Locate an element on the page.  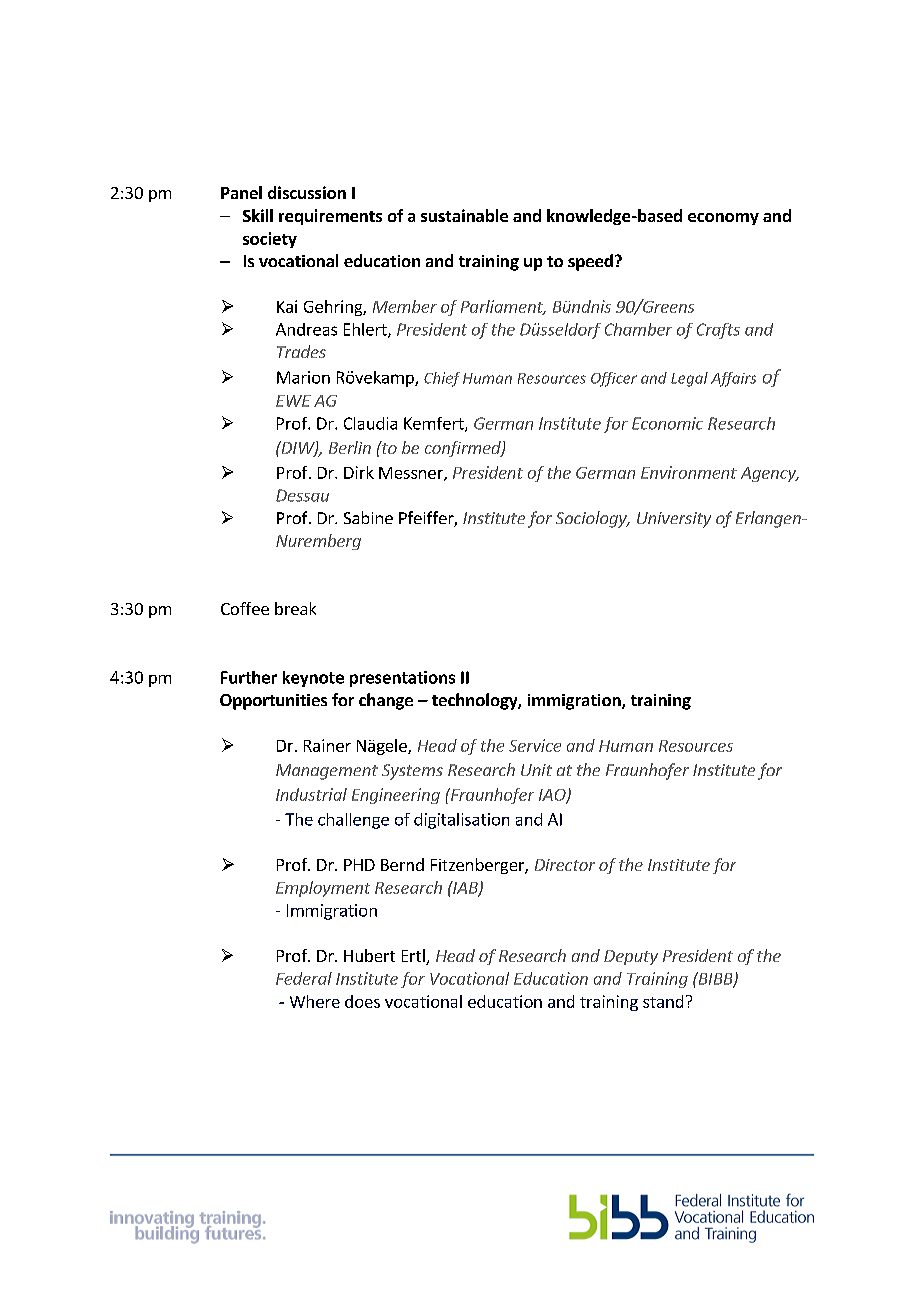
Sociology is located at coordinates (592, 519).
